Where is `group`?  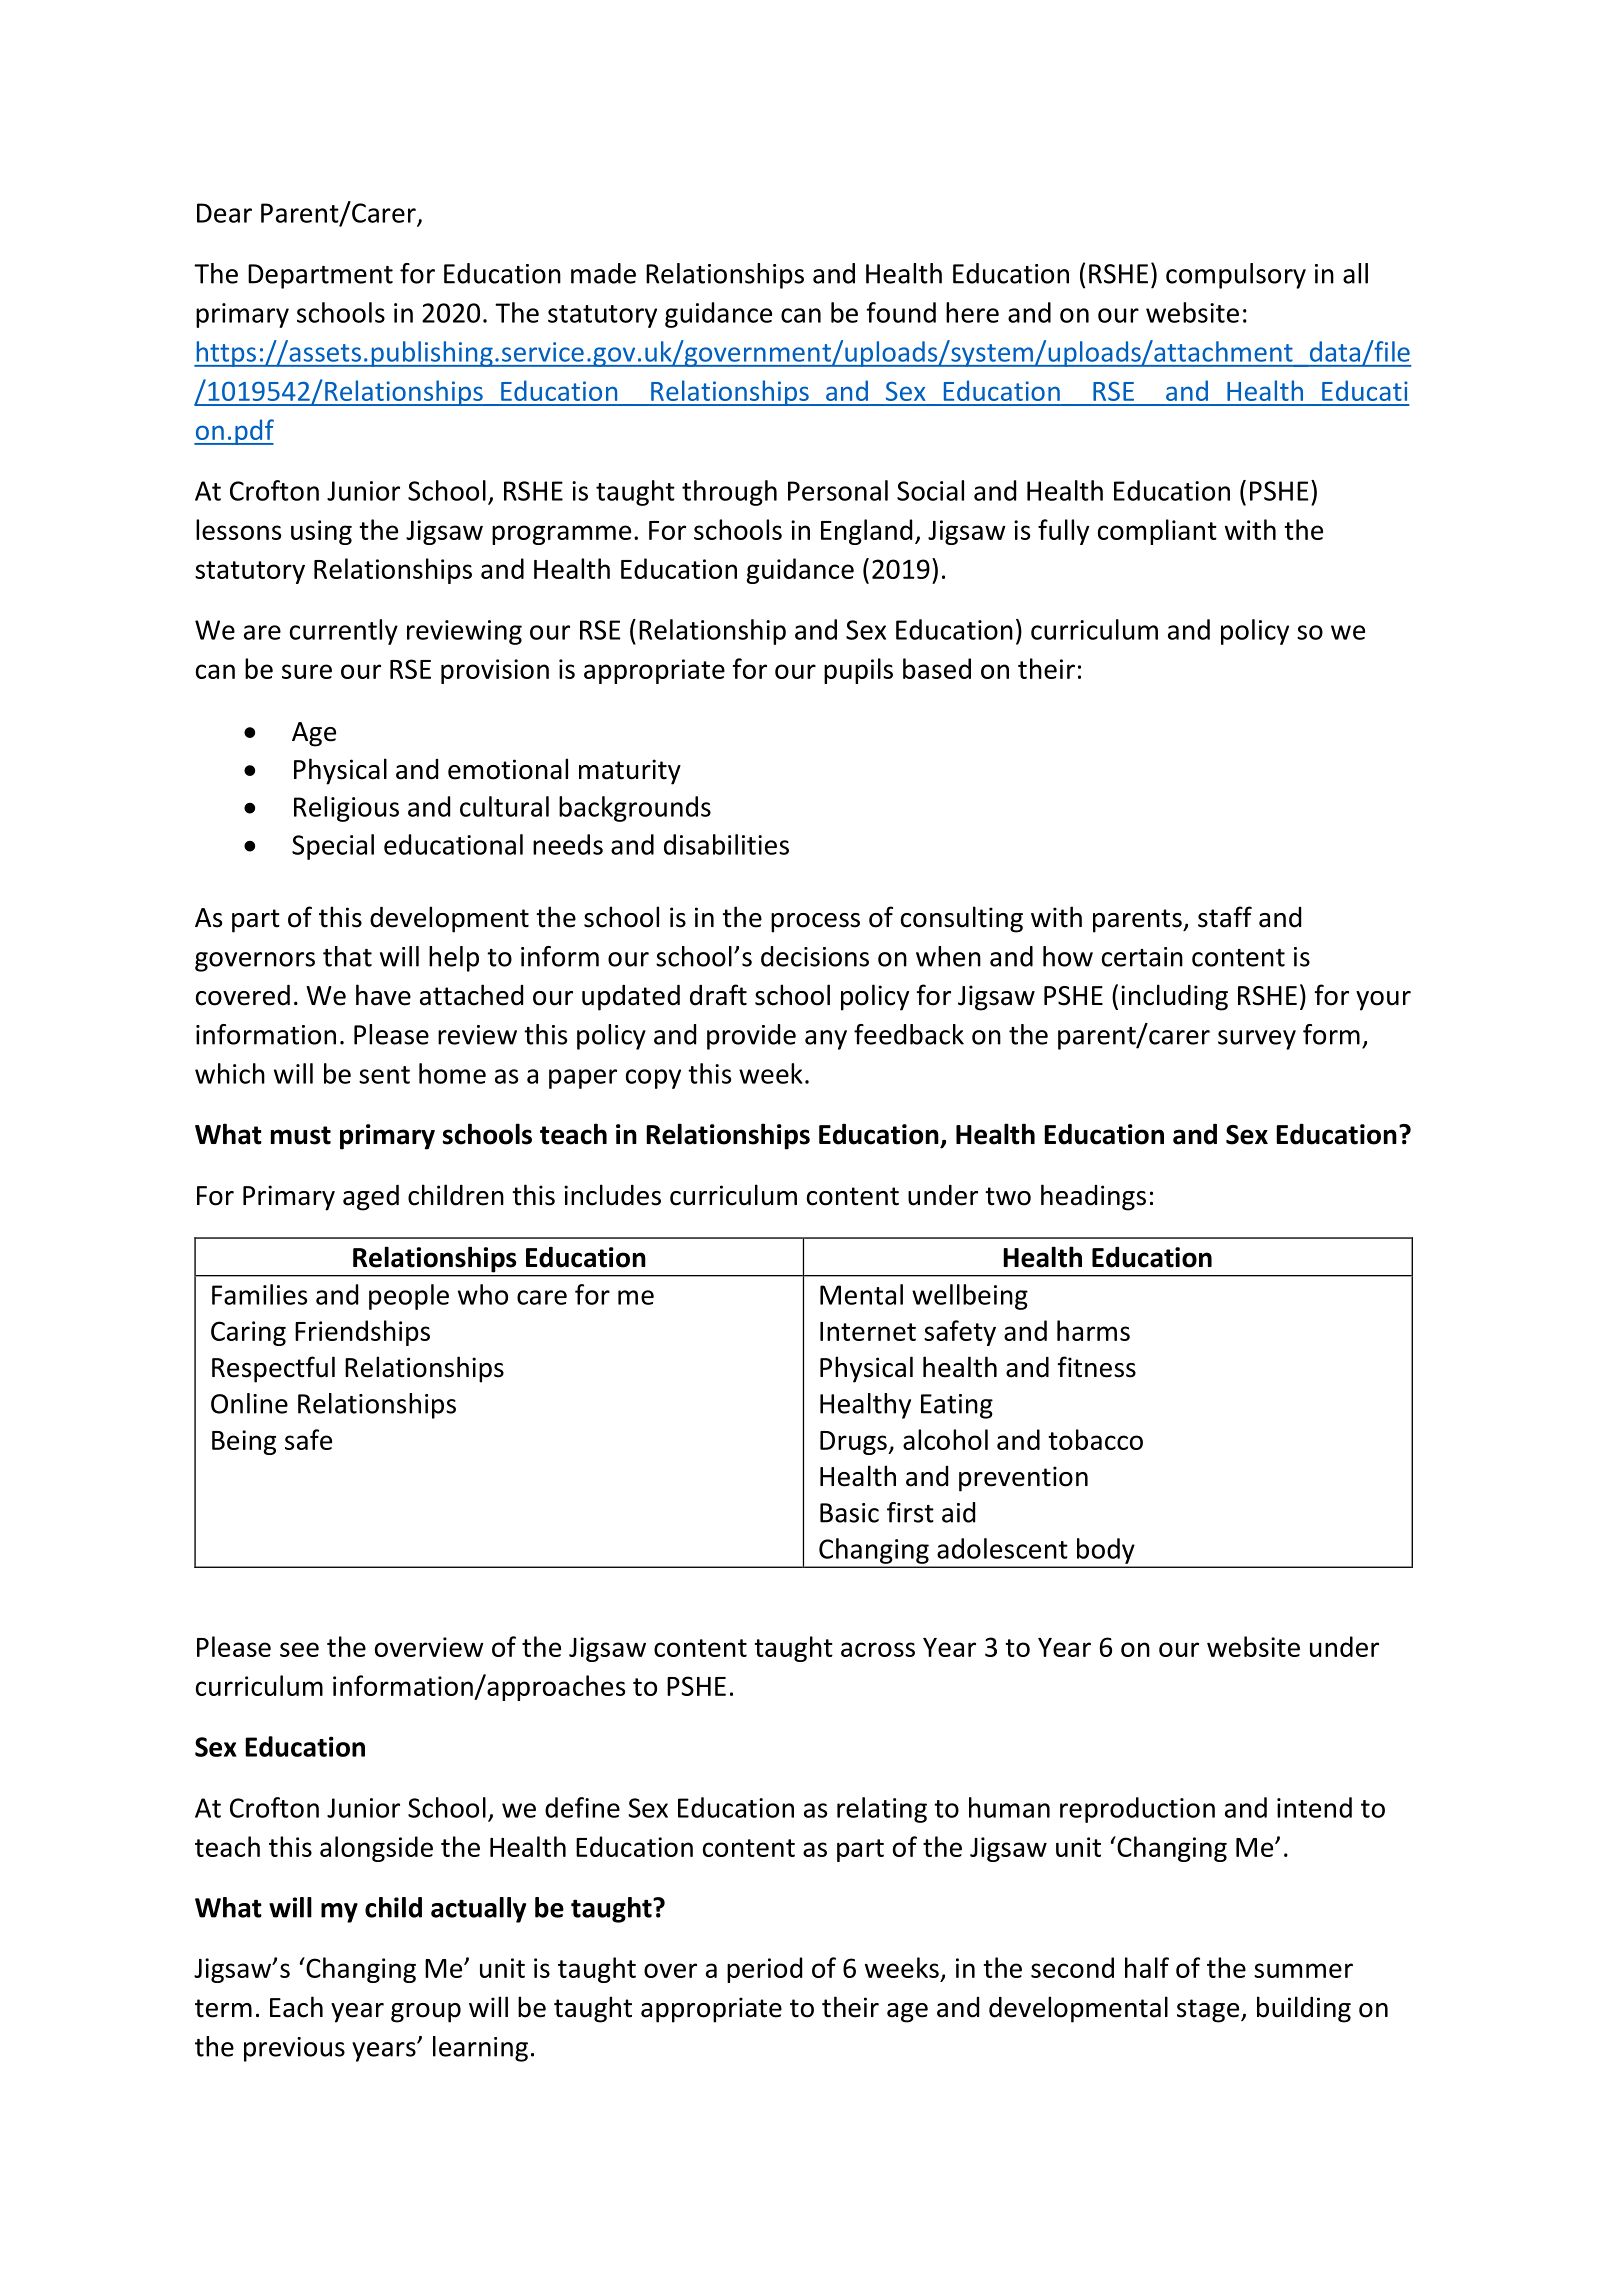 group is located at coordinates (426, 2013).
